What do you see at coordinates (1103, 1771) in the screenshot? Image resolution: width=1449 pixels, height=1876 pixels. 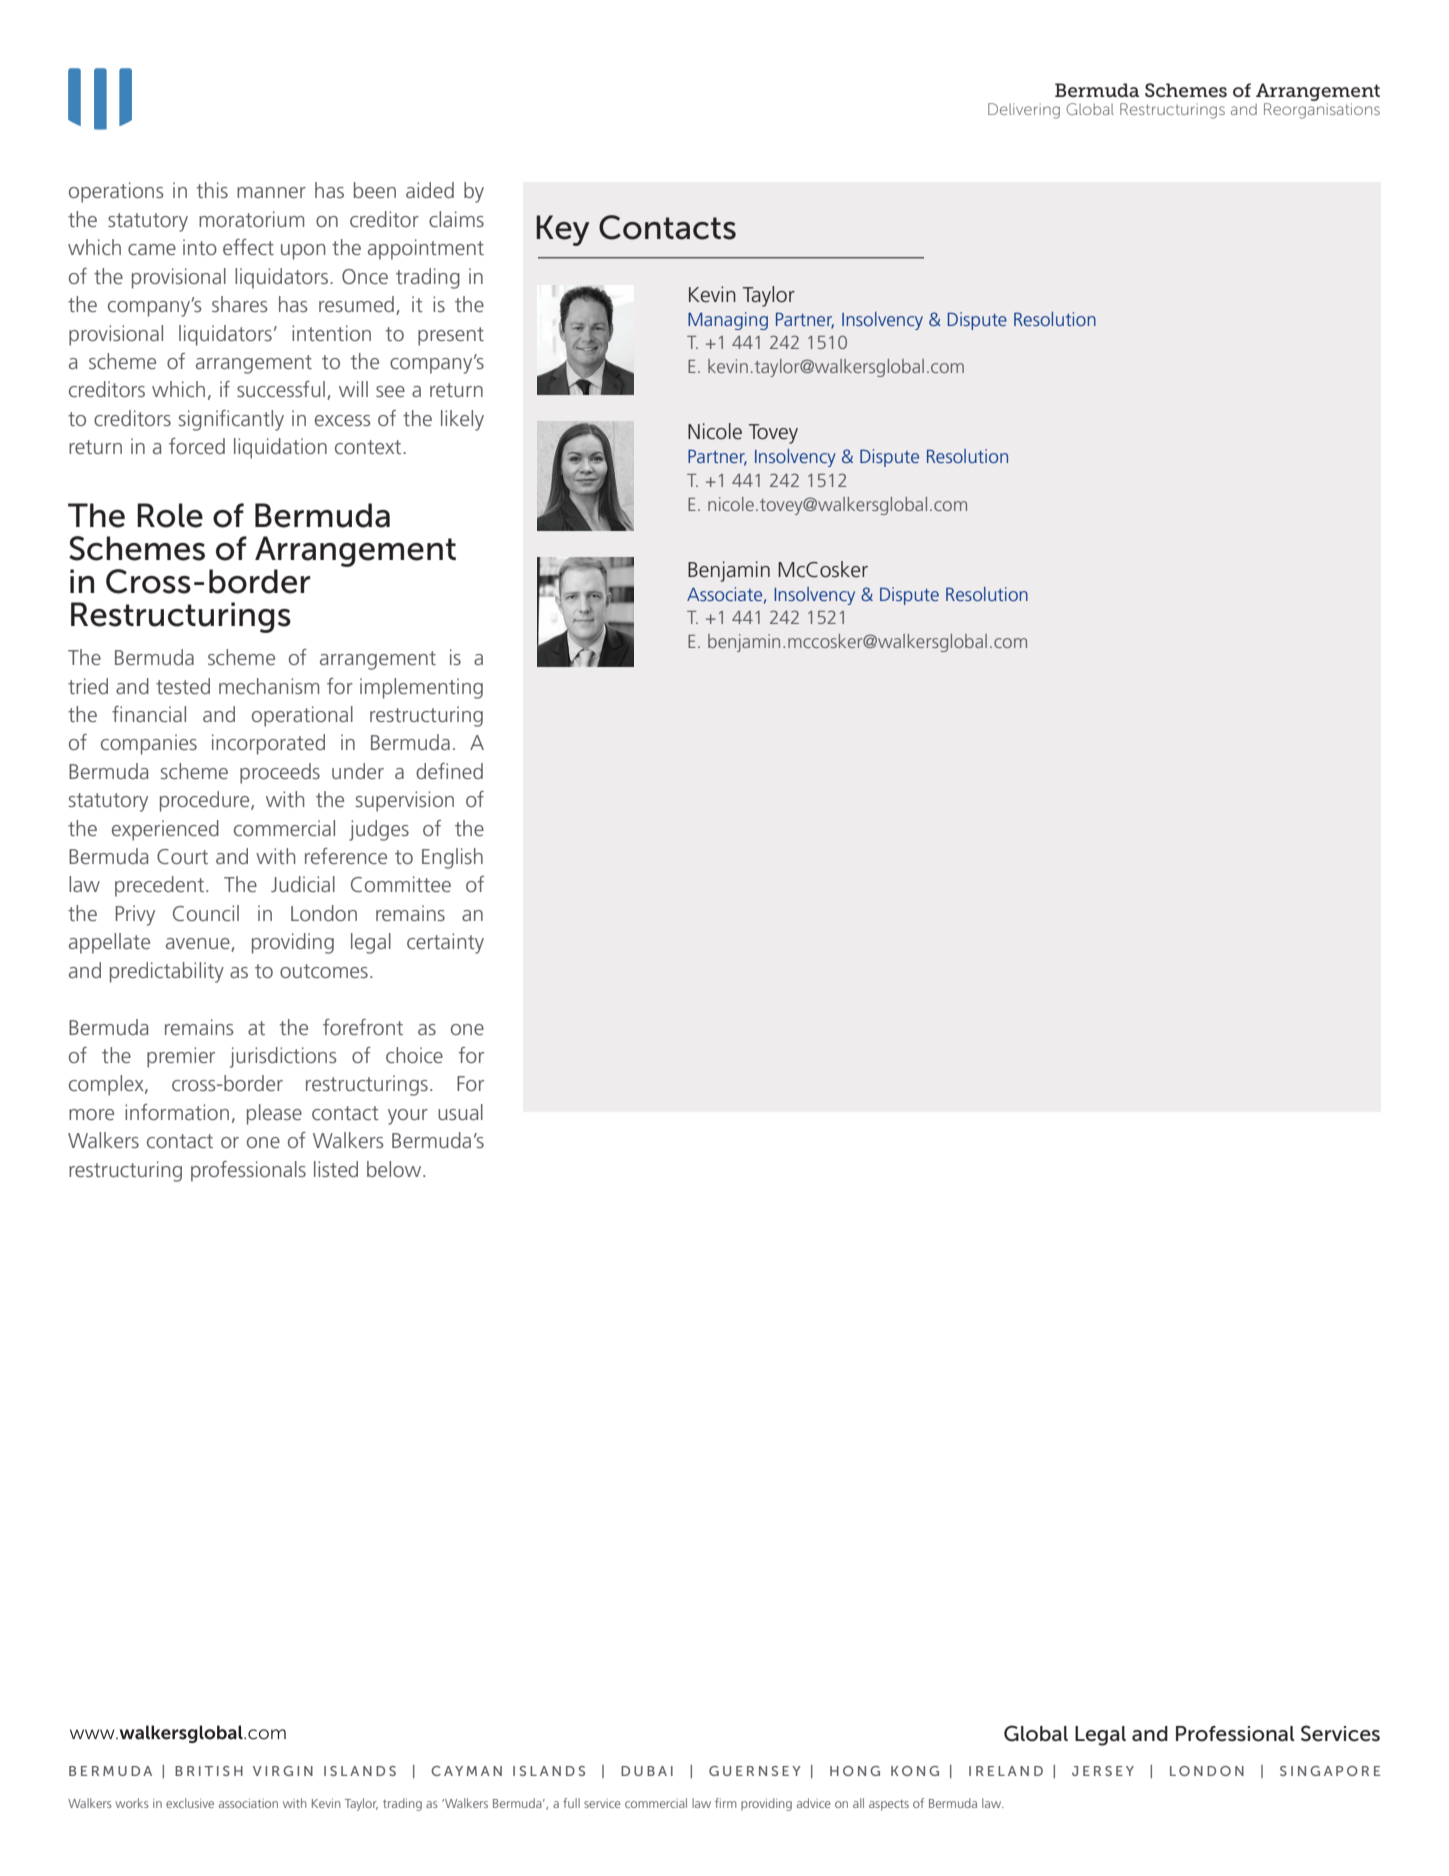 I see `JERSEY` at bounding box center [1103, 1771].
